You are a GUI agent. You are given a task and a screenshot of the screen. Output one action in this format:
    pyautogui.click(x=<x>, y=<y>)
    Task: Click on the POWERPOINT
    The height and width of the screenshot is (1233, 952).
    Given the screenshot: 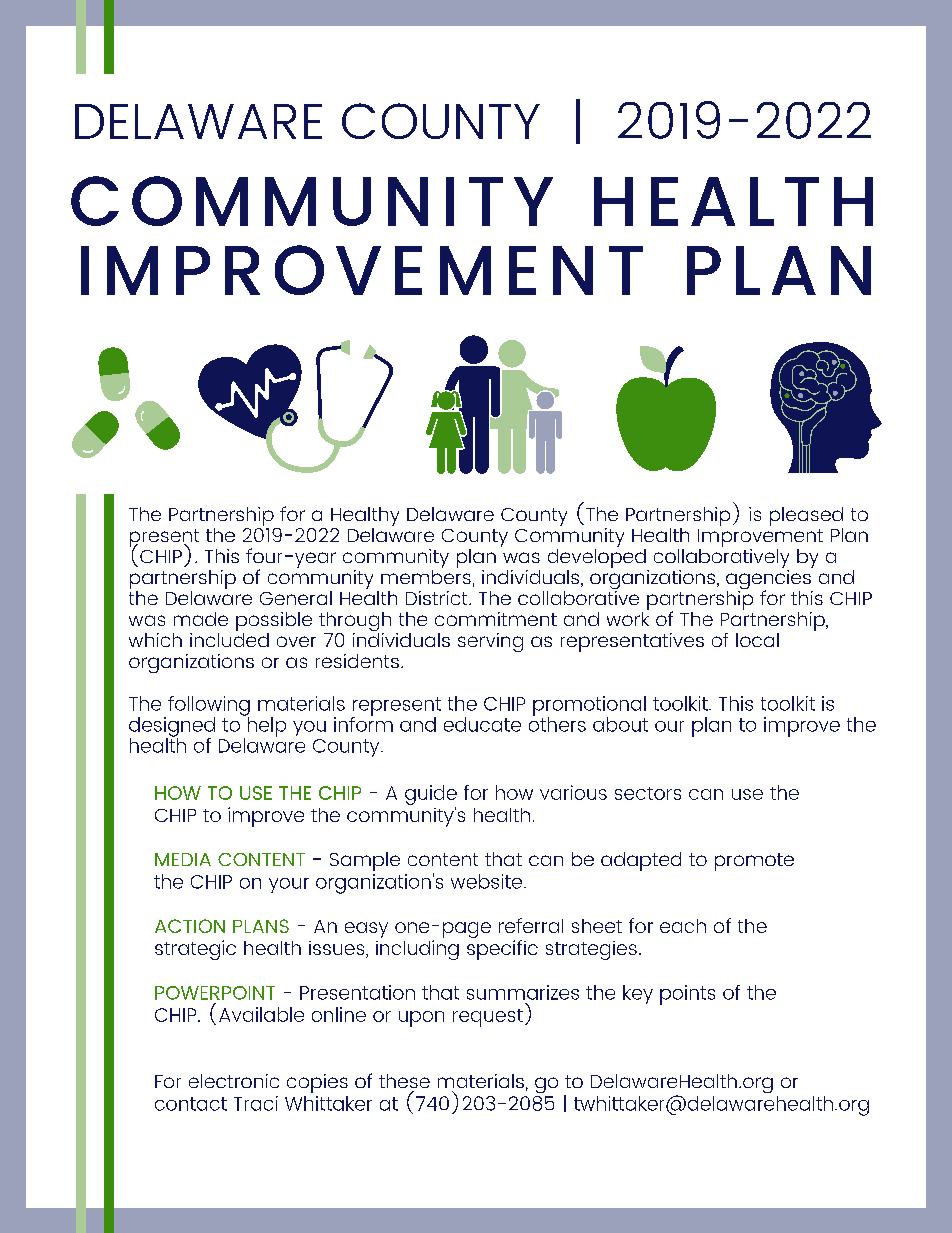 What is the action you would take?
    pyautogui.click(x=215, y=993)
